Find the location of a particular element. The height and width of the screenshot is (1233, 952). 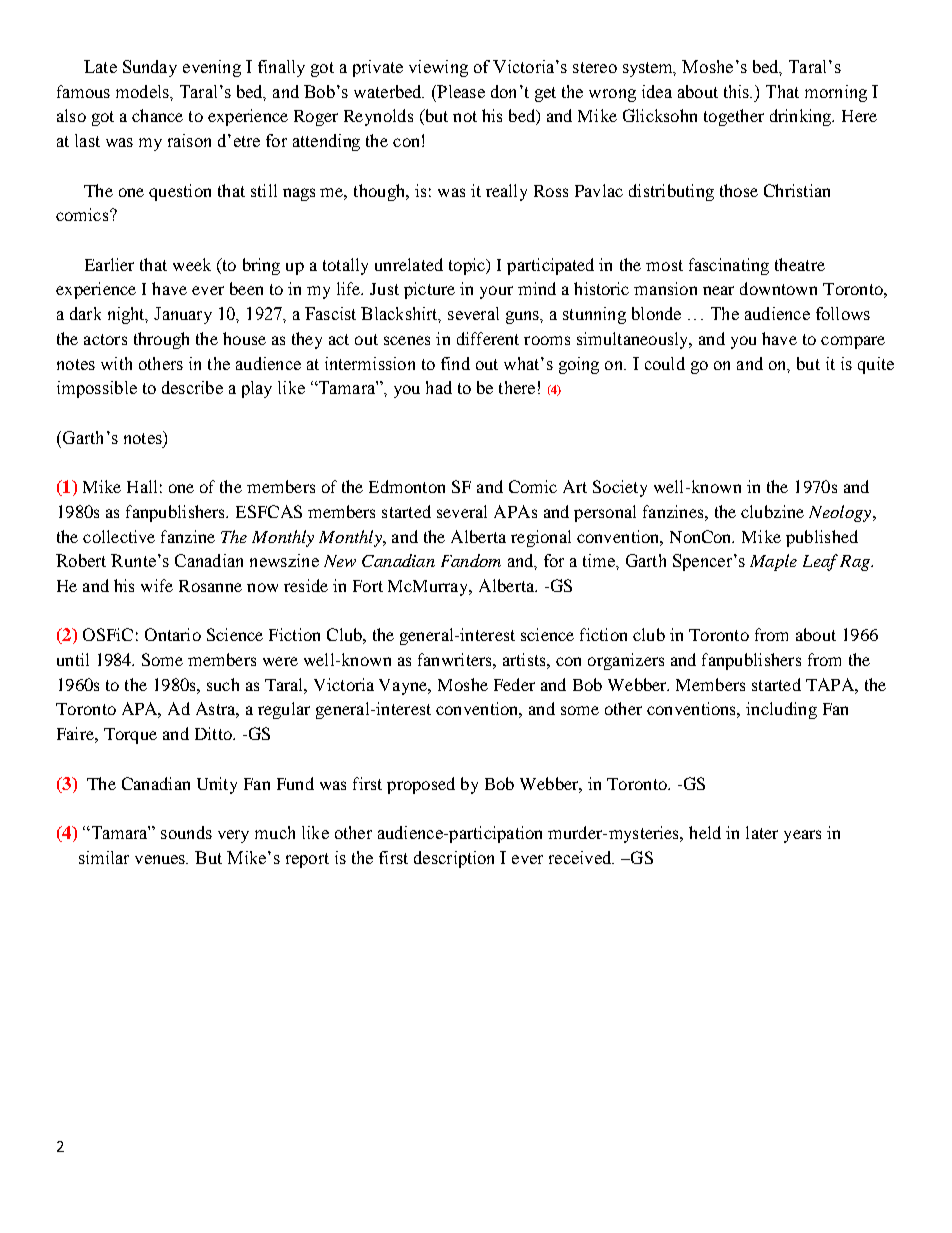

this is located at coordinates (738, 91).
